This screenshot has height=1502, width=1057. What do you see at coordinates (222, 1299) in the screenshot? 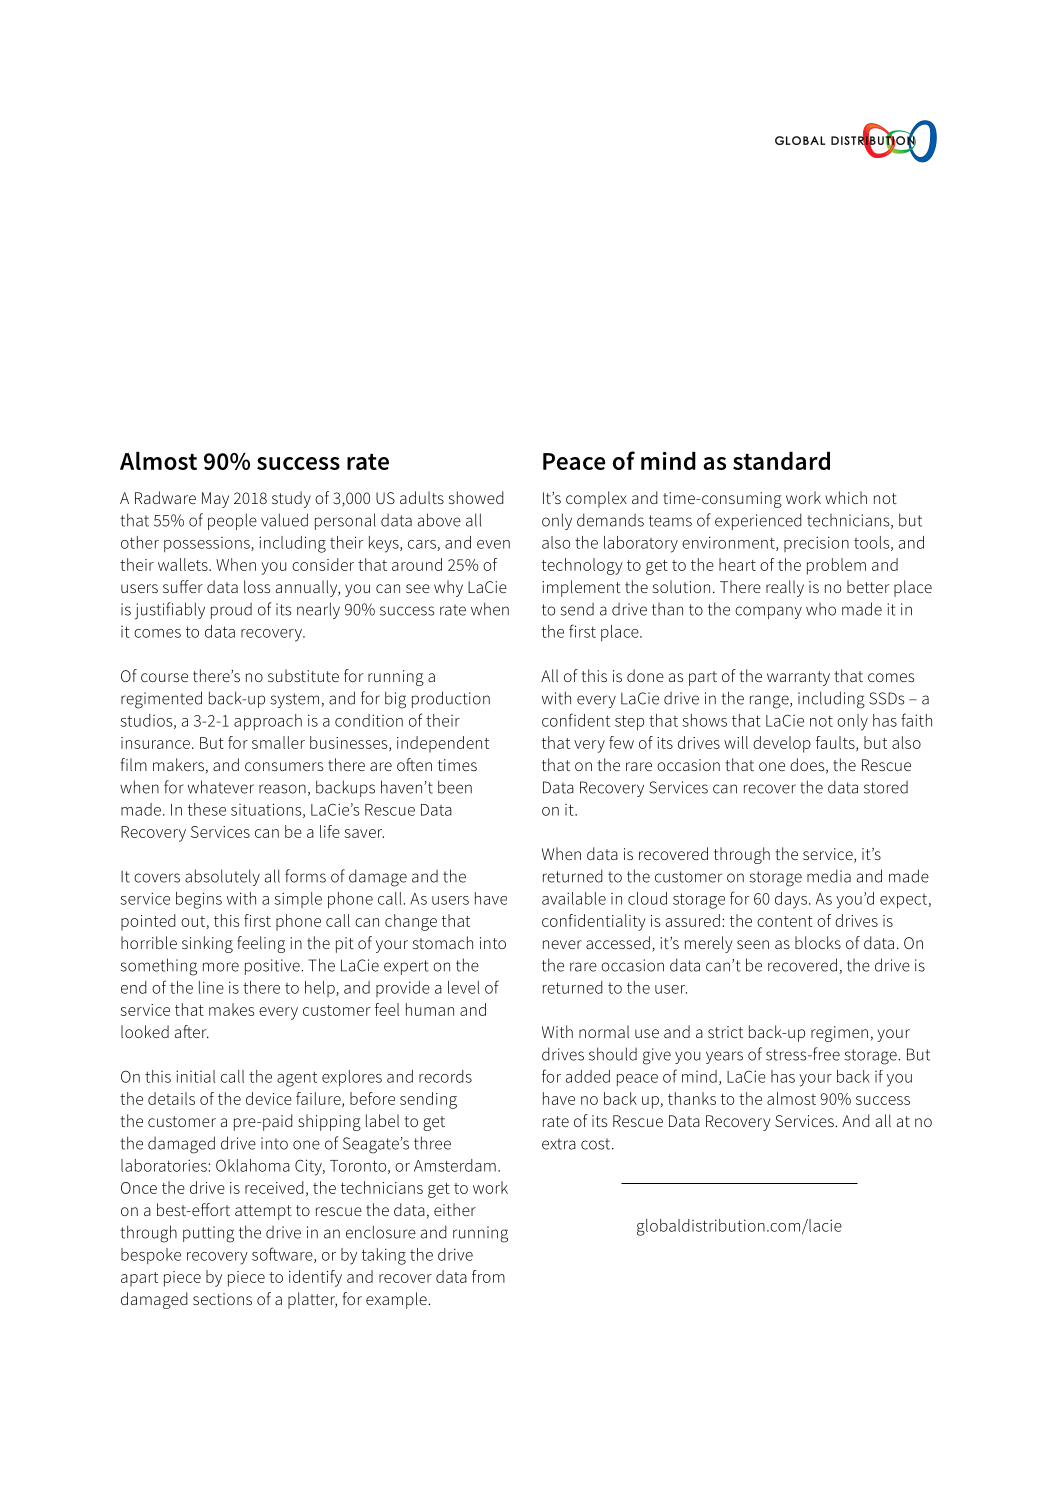
I see `sections` at bounding box center [222, 1299].
